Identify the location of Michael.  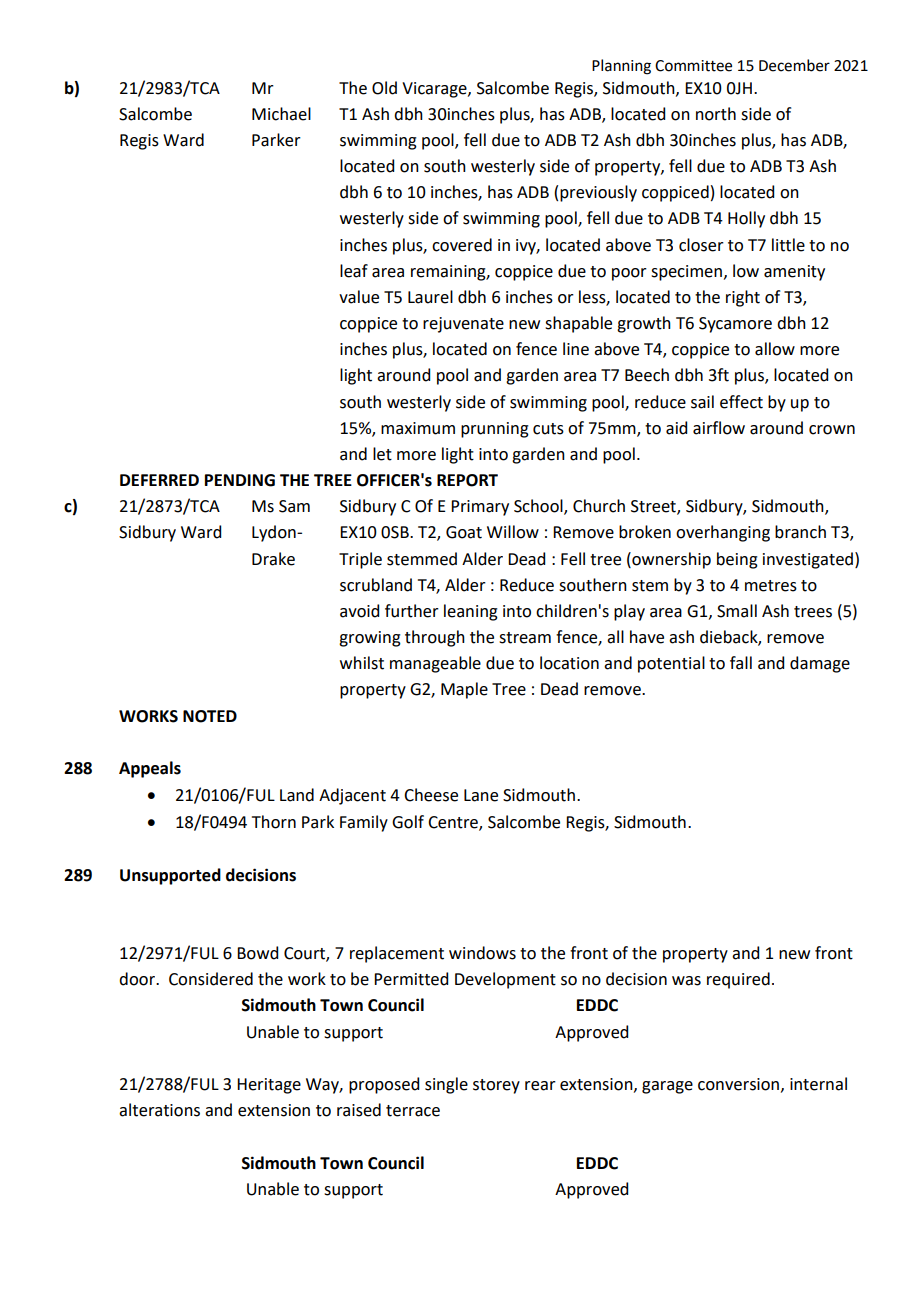
(281, 114).
